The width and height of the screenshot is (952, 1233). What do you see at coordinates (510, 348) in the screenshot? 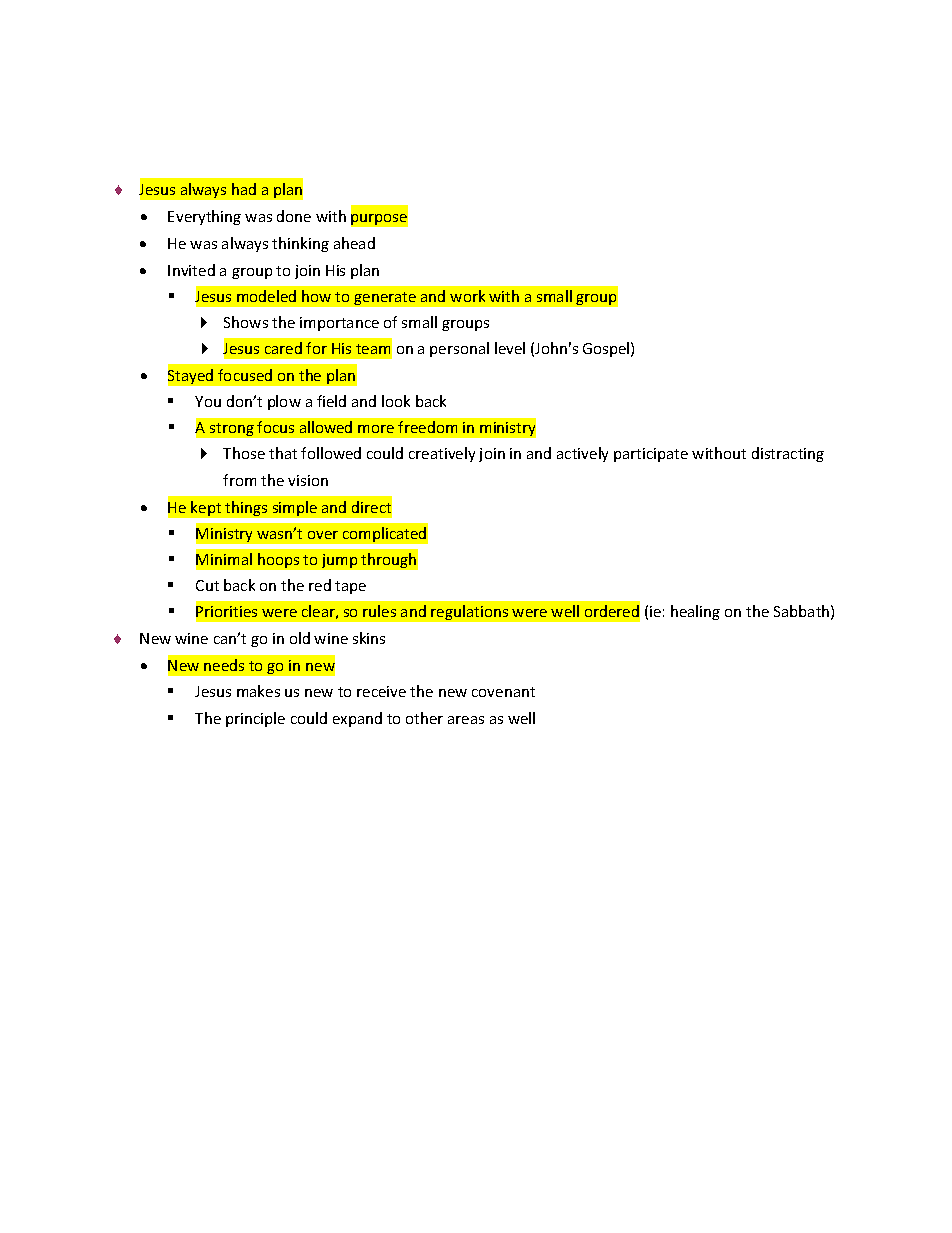
I see `level` at bounding box center [510, 348].
